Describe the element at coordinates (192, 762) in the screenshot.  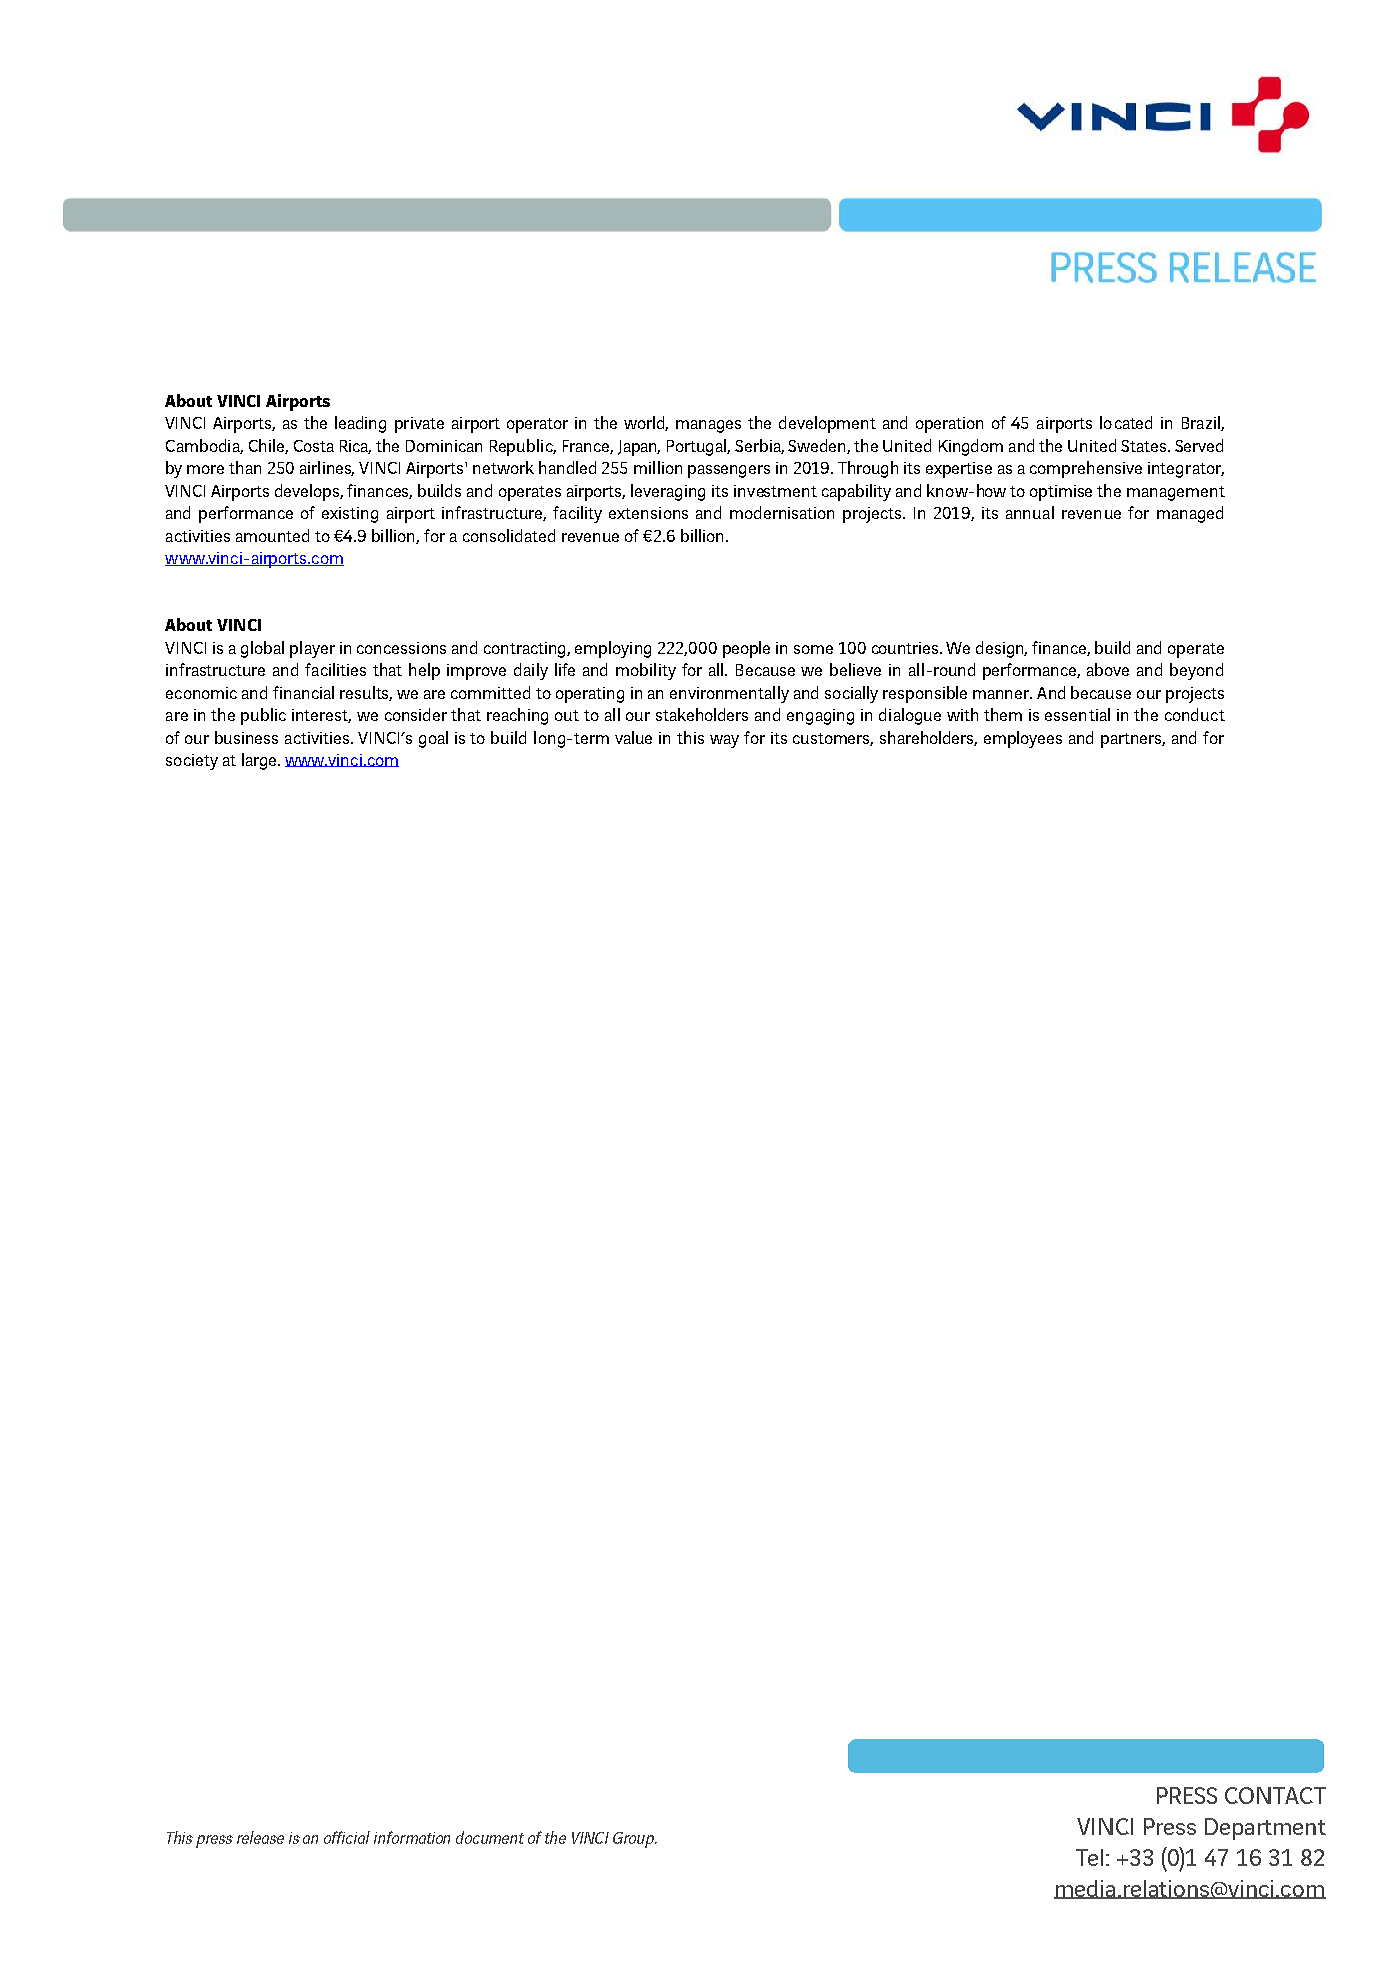
I see `society` at that location.
